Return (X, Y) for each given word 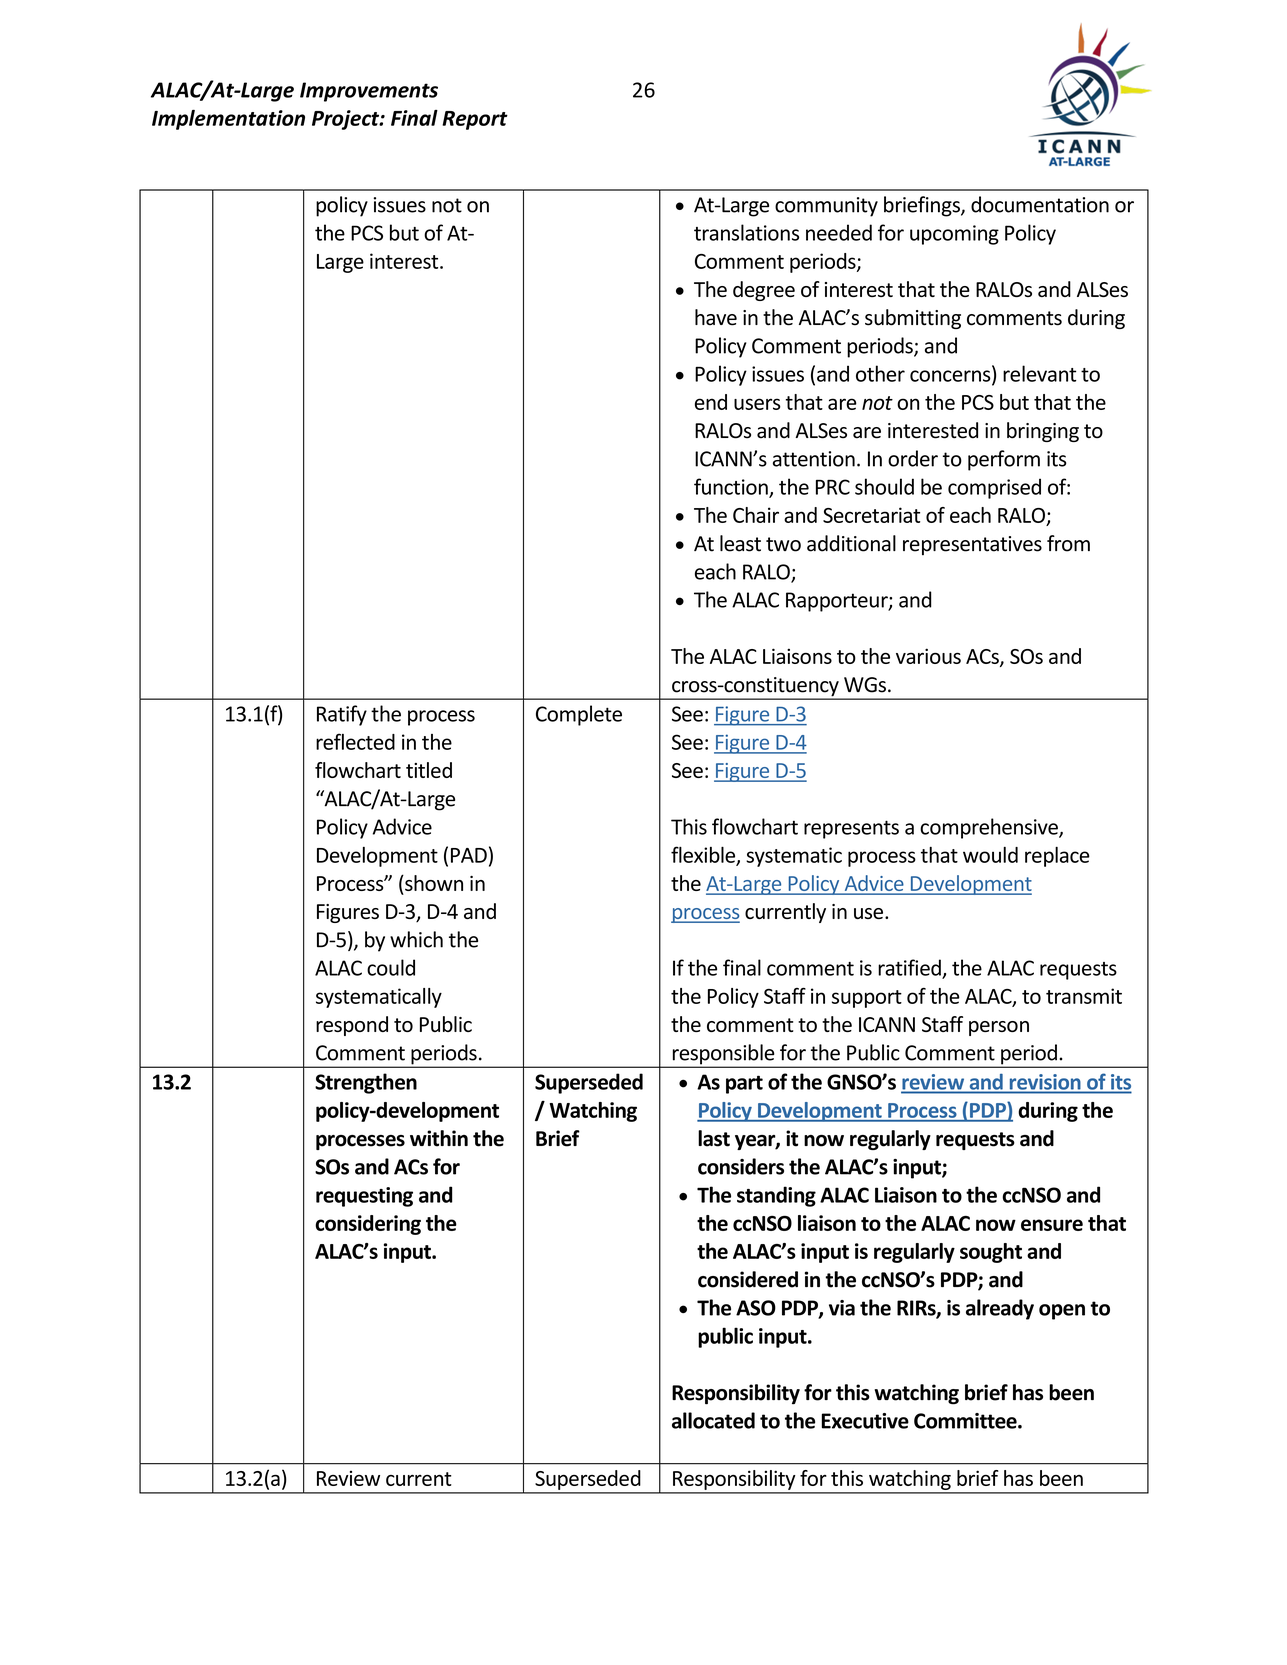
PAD (469, 855)
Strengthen (366, 1083)
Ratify (342, 715)
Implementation (228, 120)
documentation (1040, 204)
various (928, 656)
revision (1045, 1082)
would (990, 855)
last (714, 1138)
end (711, 402)
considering (368, 1225)
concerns (951, 377)
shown (433, 883)
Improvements (369, 92)
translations (746, 232)
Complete (579, 715)
